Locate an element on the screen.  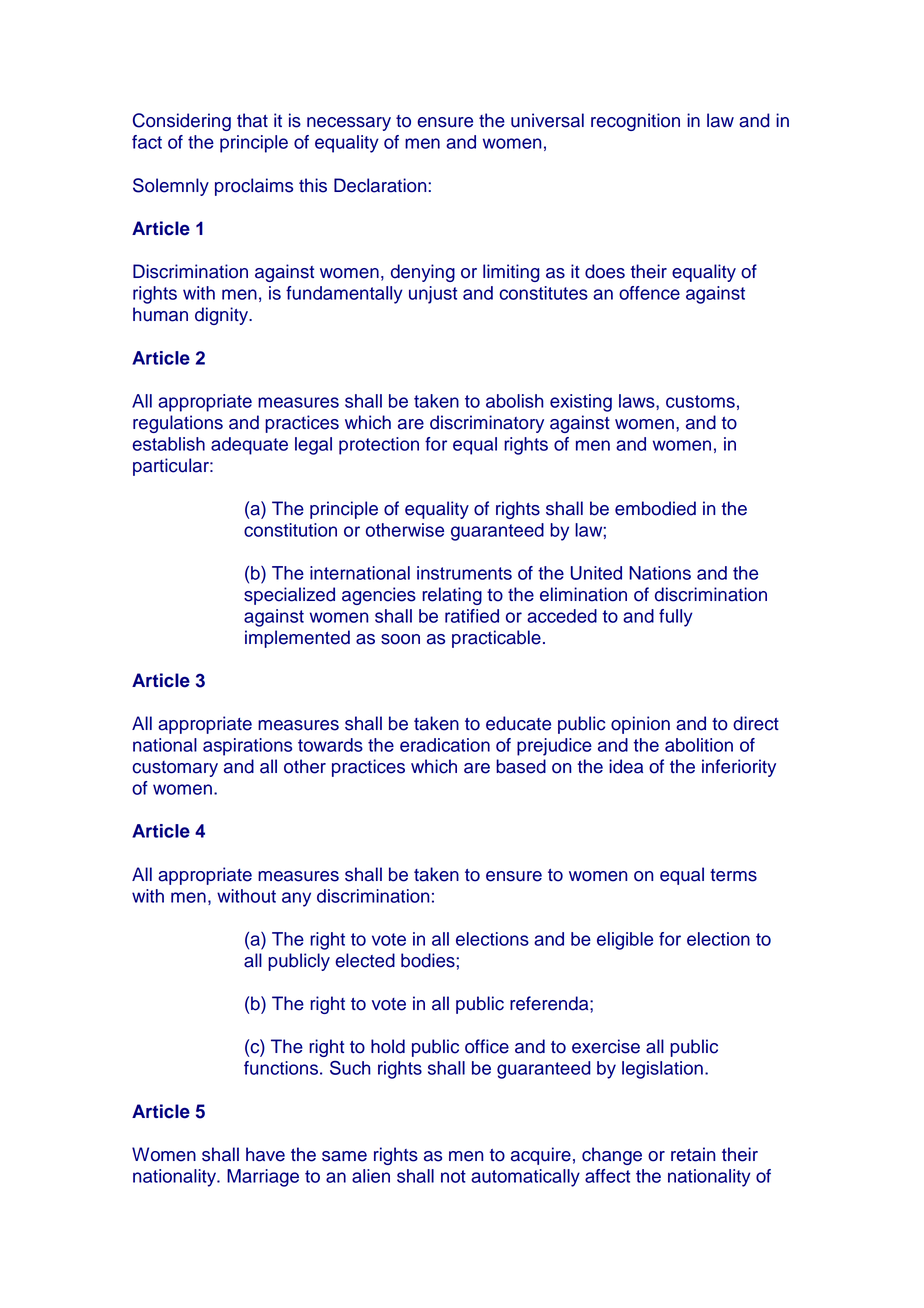
bodies is located at coordinates (428, 960).
